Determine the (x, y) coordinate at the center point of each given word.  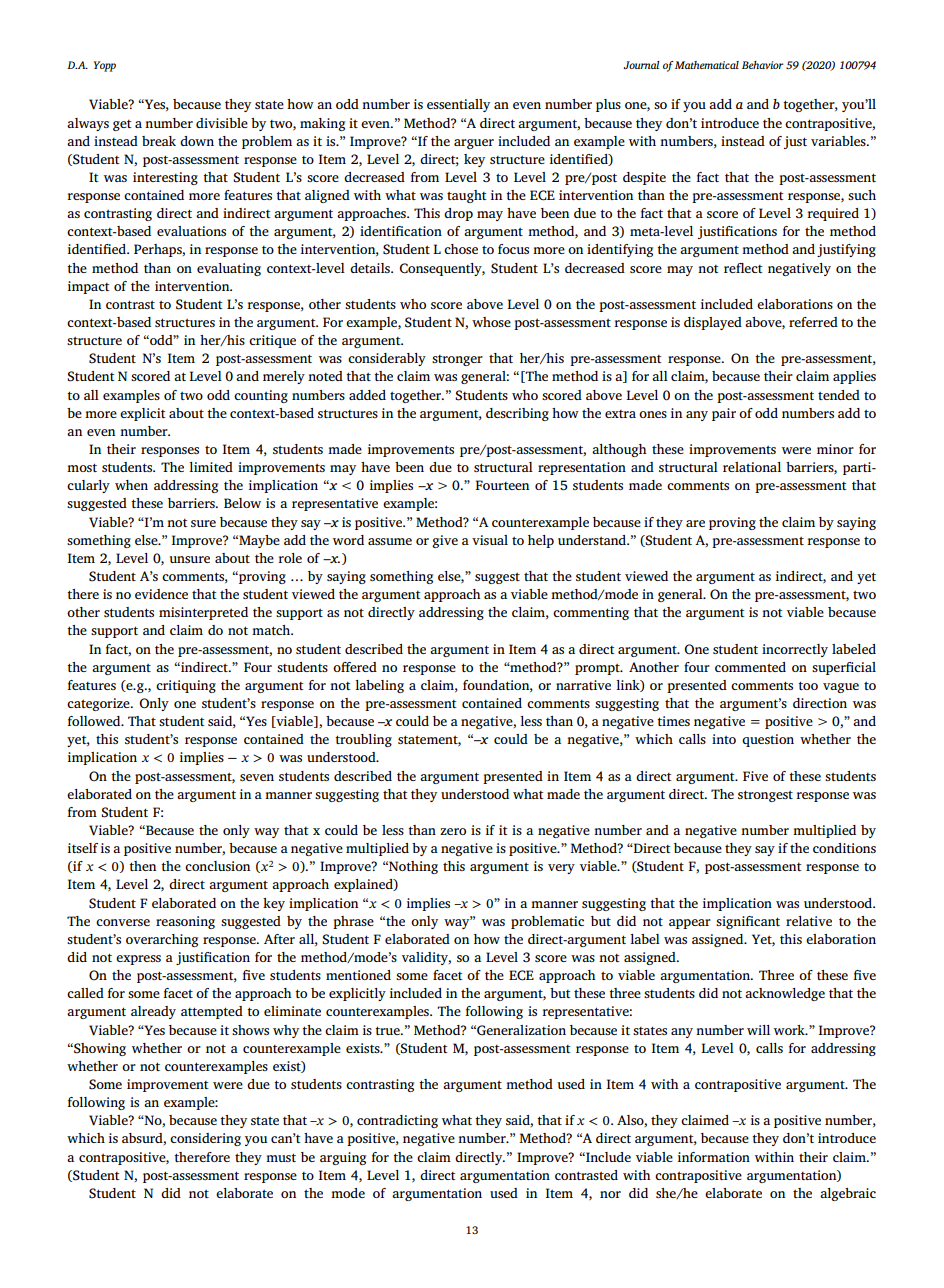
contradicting (397, 1121)
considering (205, 1139)
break (159, 141)
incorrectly (795, 650)
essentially (458, 105)
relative (809, 921)
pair (724, 414)
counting (261, 396)
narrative (583, 685)
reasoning (185, 922)
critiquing (186, 686)
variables (839, 141)
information (714, 1157)
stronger (457, 360)
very (561, 869)
